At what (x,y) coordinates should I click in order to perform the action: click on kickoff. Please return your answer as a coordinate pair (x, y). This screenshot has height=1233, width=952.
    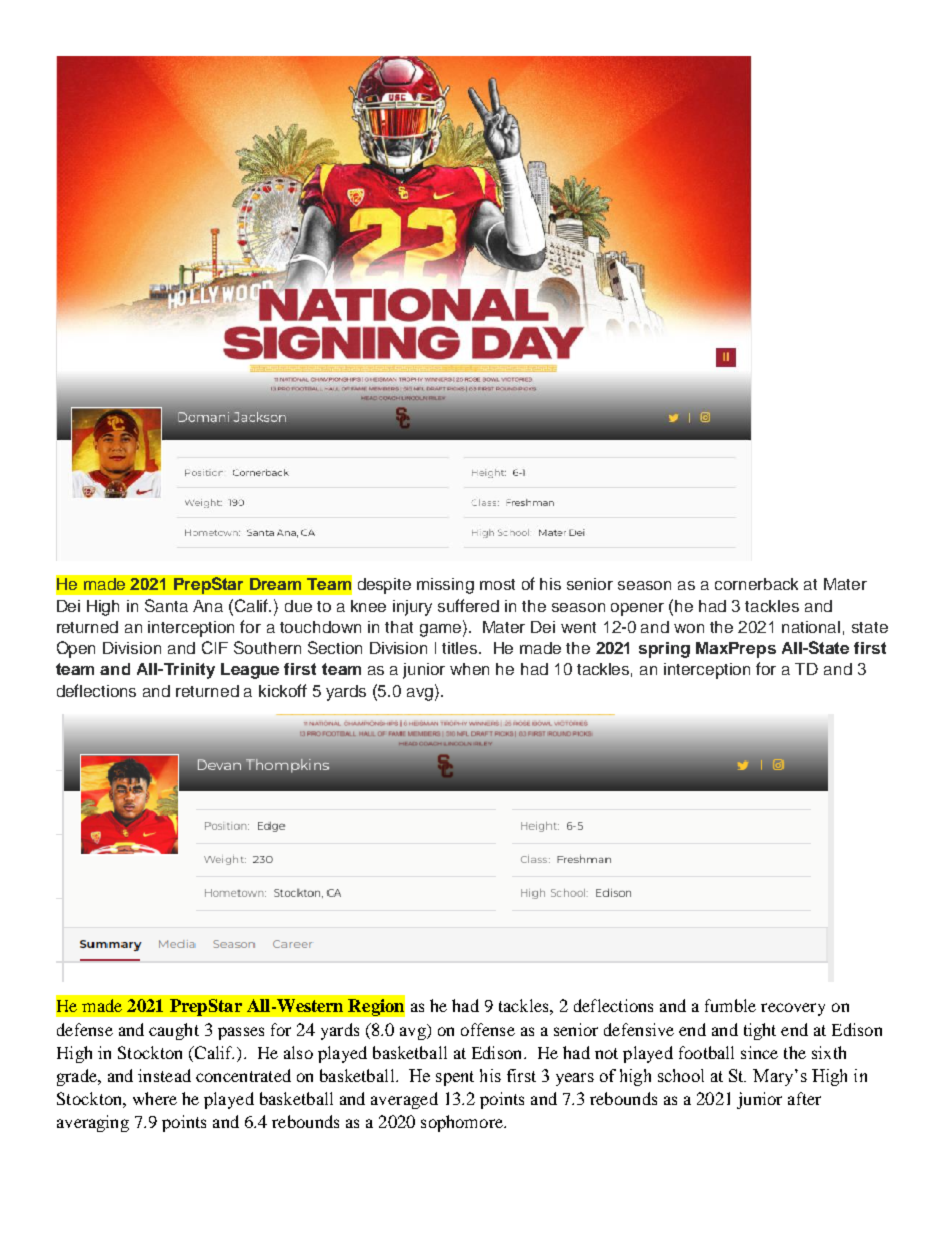
    Looking at the image, I should click on (283, 690).
